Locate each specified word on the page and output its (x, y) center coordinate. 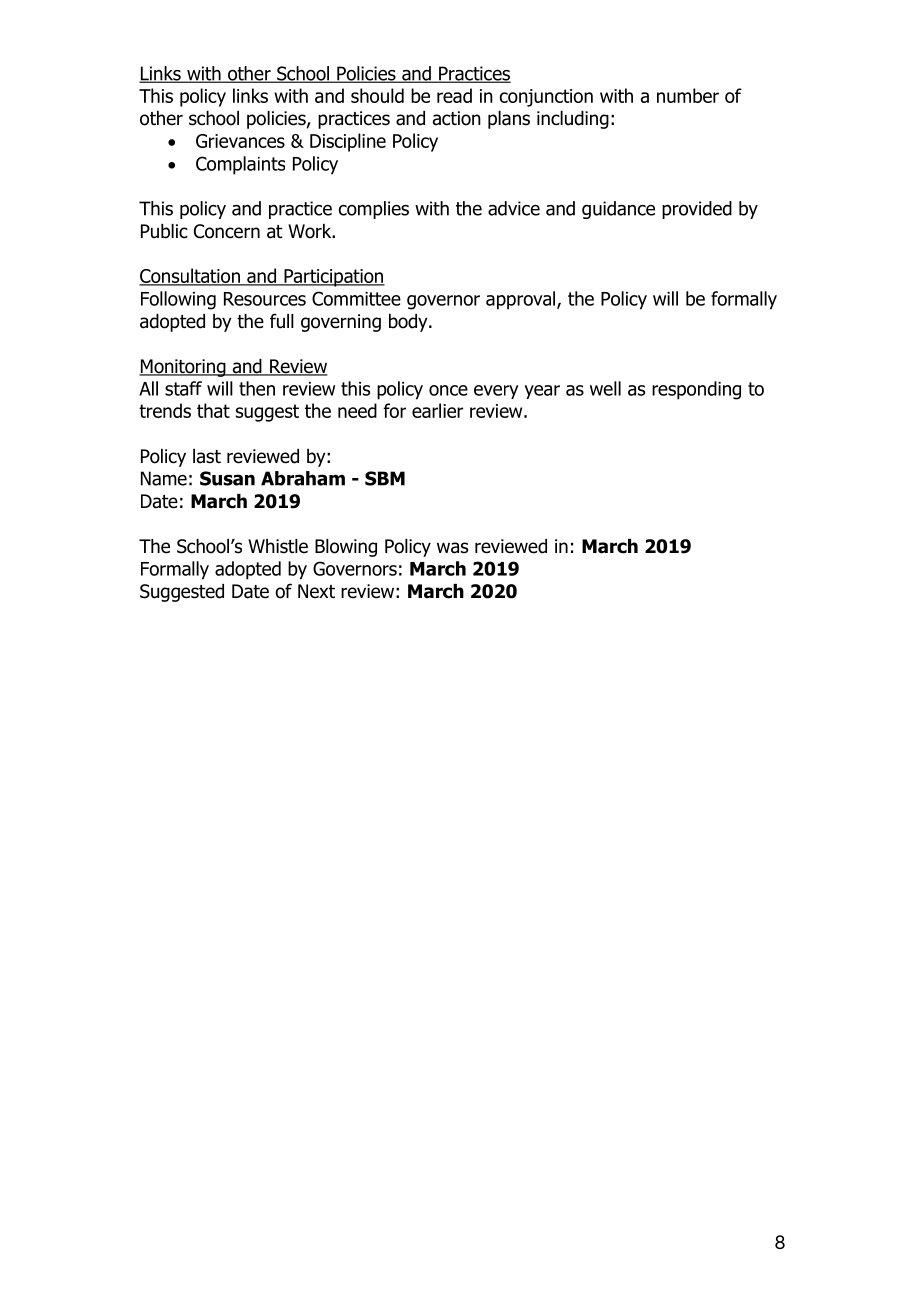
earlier (437, 410)
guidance (618, 210)
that (213, 410)
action (457, 118)
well (605, 388)
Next (316, 591)
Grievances (240, 141)
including (573, 120)
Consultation (190, 277)
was (452, 548)
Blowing (346, 548)
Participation (333, 278)
